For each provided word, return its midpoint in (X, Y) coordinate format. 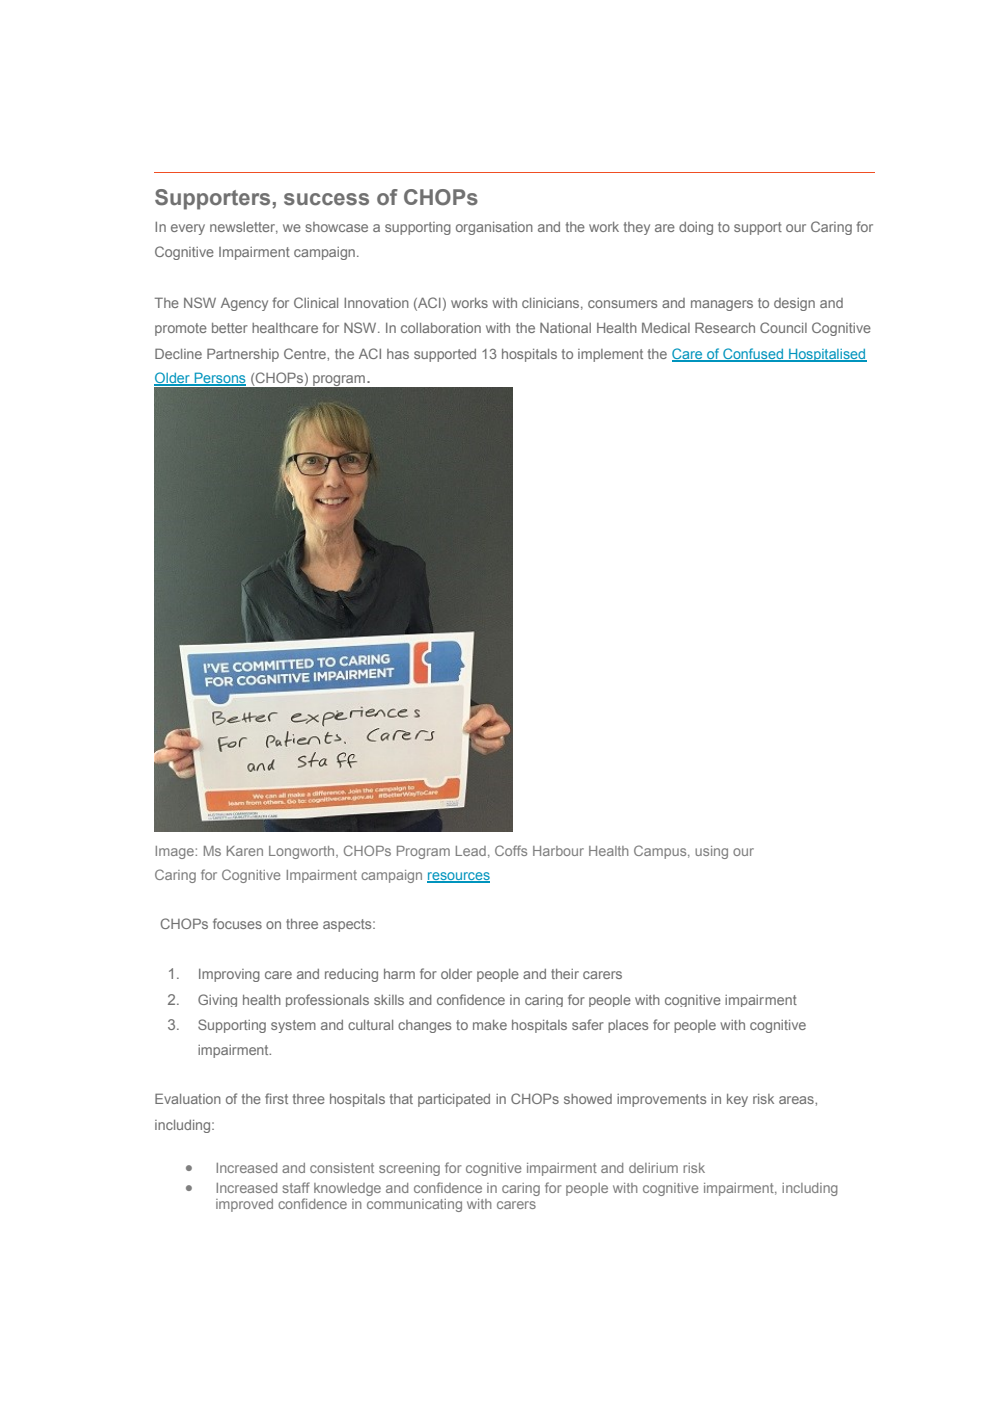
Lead (471, 851)
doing (696, 228)
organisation (494, 228)
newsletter (244, 228)
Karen (245, 851)
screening (409, 1169)
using (711, 852)
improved (244, 1205)
